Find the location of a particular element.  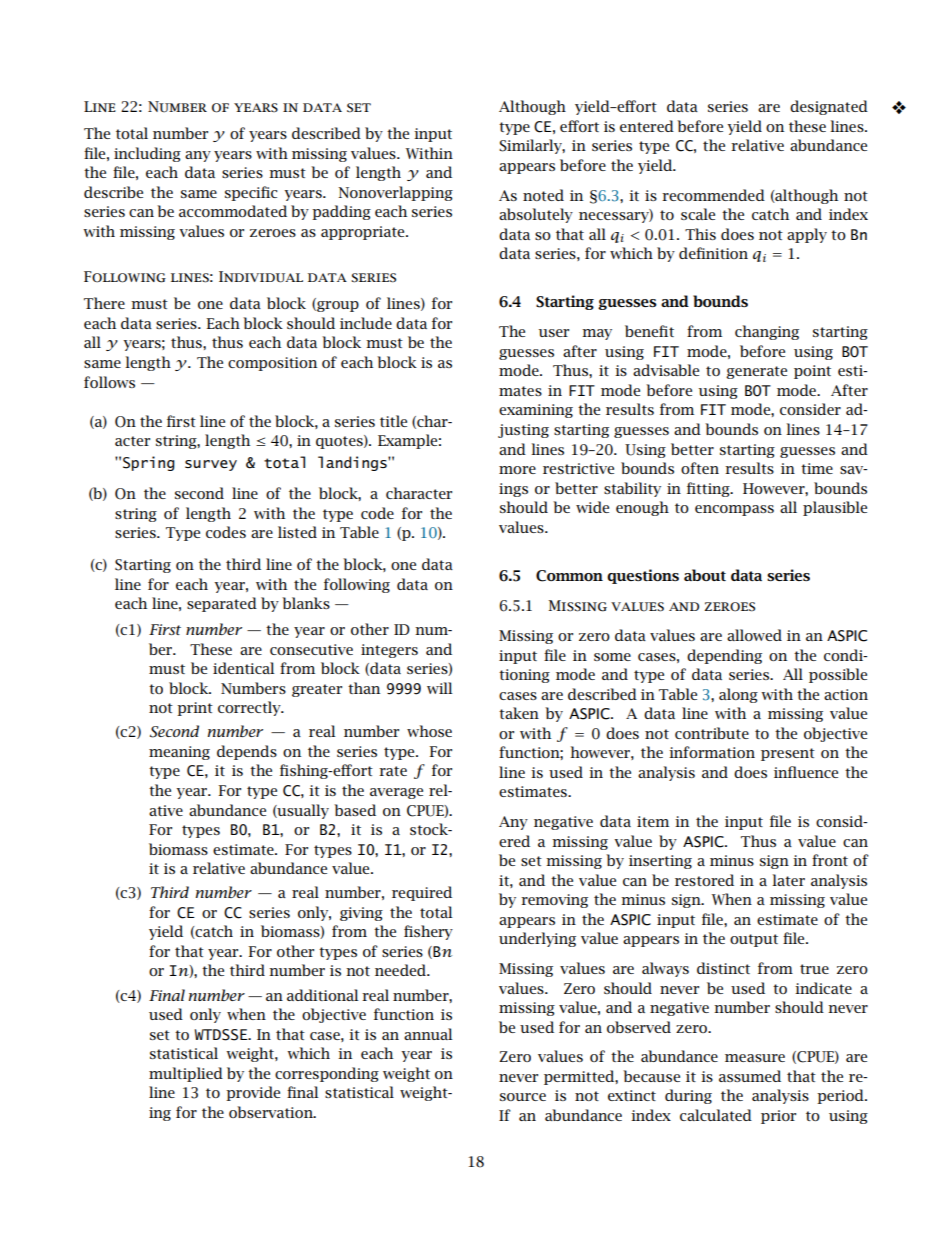

accommodated is located at coordinates (233, 211).
